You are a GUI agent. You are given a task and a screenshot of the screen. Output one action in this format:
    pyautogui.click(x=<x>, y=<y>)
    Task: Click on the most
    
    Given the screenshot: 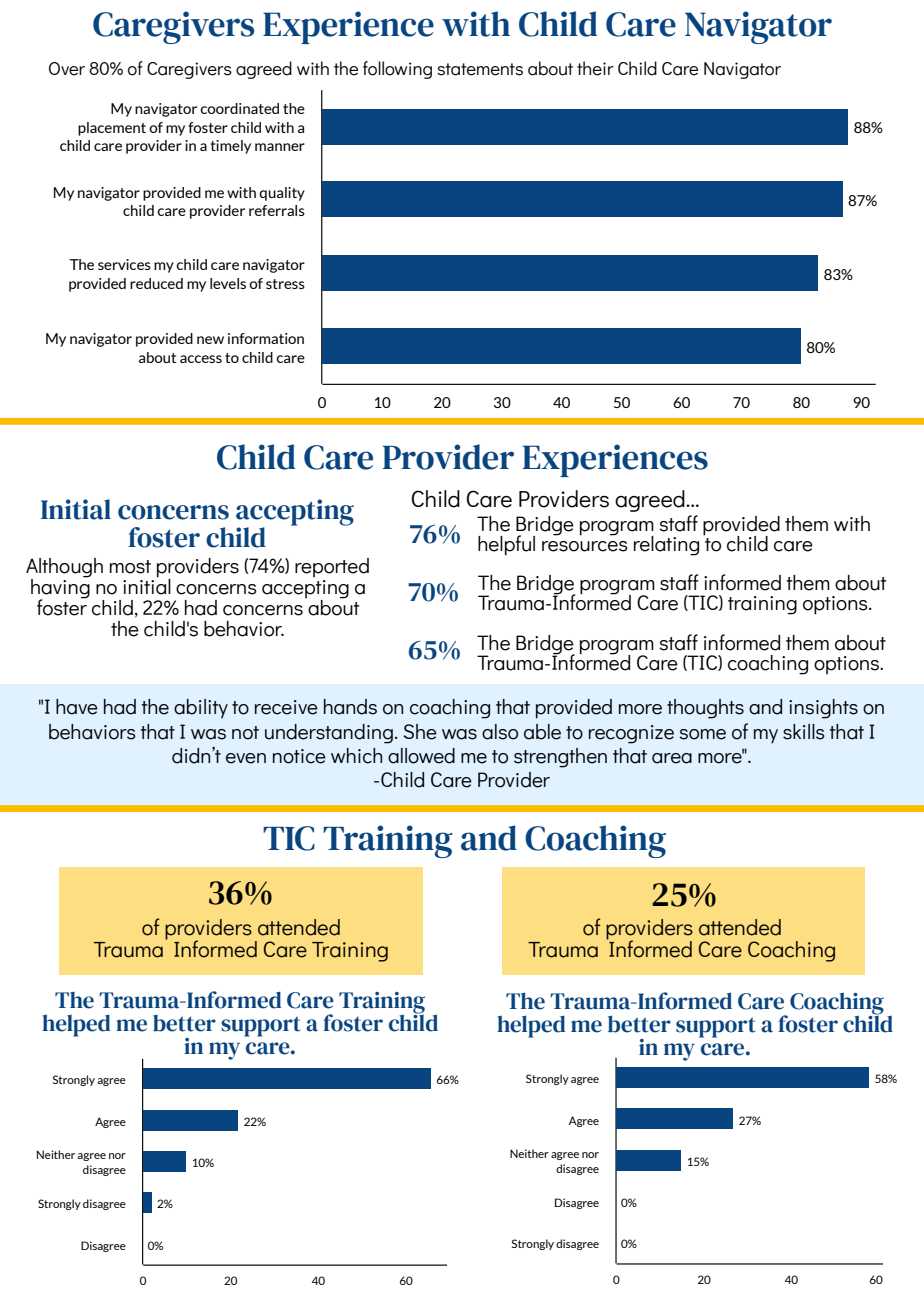 What is the action you would take?
    pyautogui.click(x=130, y=567)
